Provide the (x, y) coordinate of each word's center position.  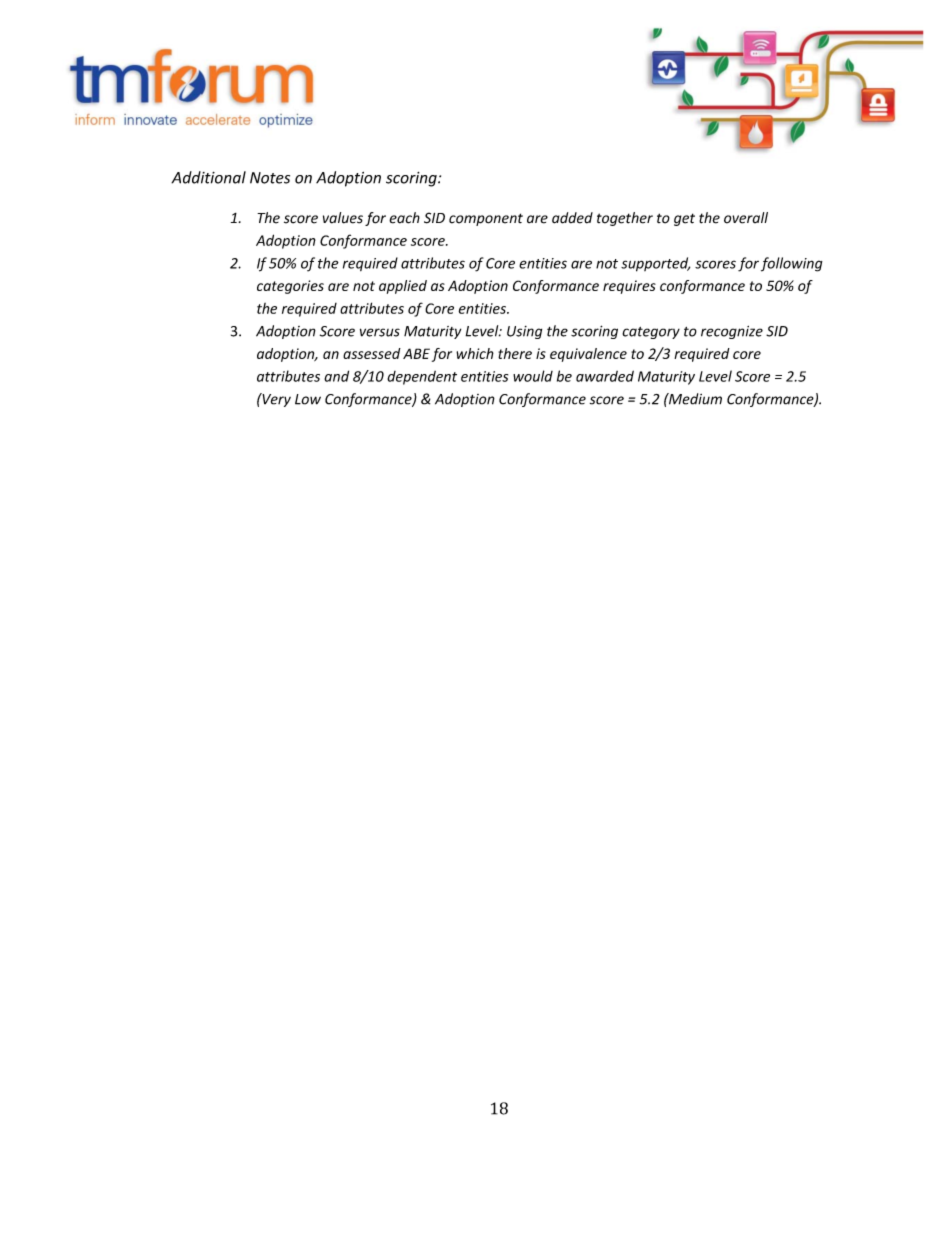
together (625, 219)
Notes (270, 178)
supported (655, 264)
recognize (732, 332)
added (572, 218)
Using (524, 332)
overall (746, 218)
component (486, 219)
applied (403, 287)
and (336, 376)
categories (290, 287)
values (343, 218)
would (533, 376)
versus (380, 332)
